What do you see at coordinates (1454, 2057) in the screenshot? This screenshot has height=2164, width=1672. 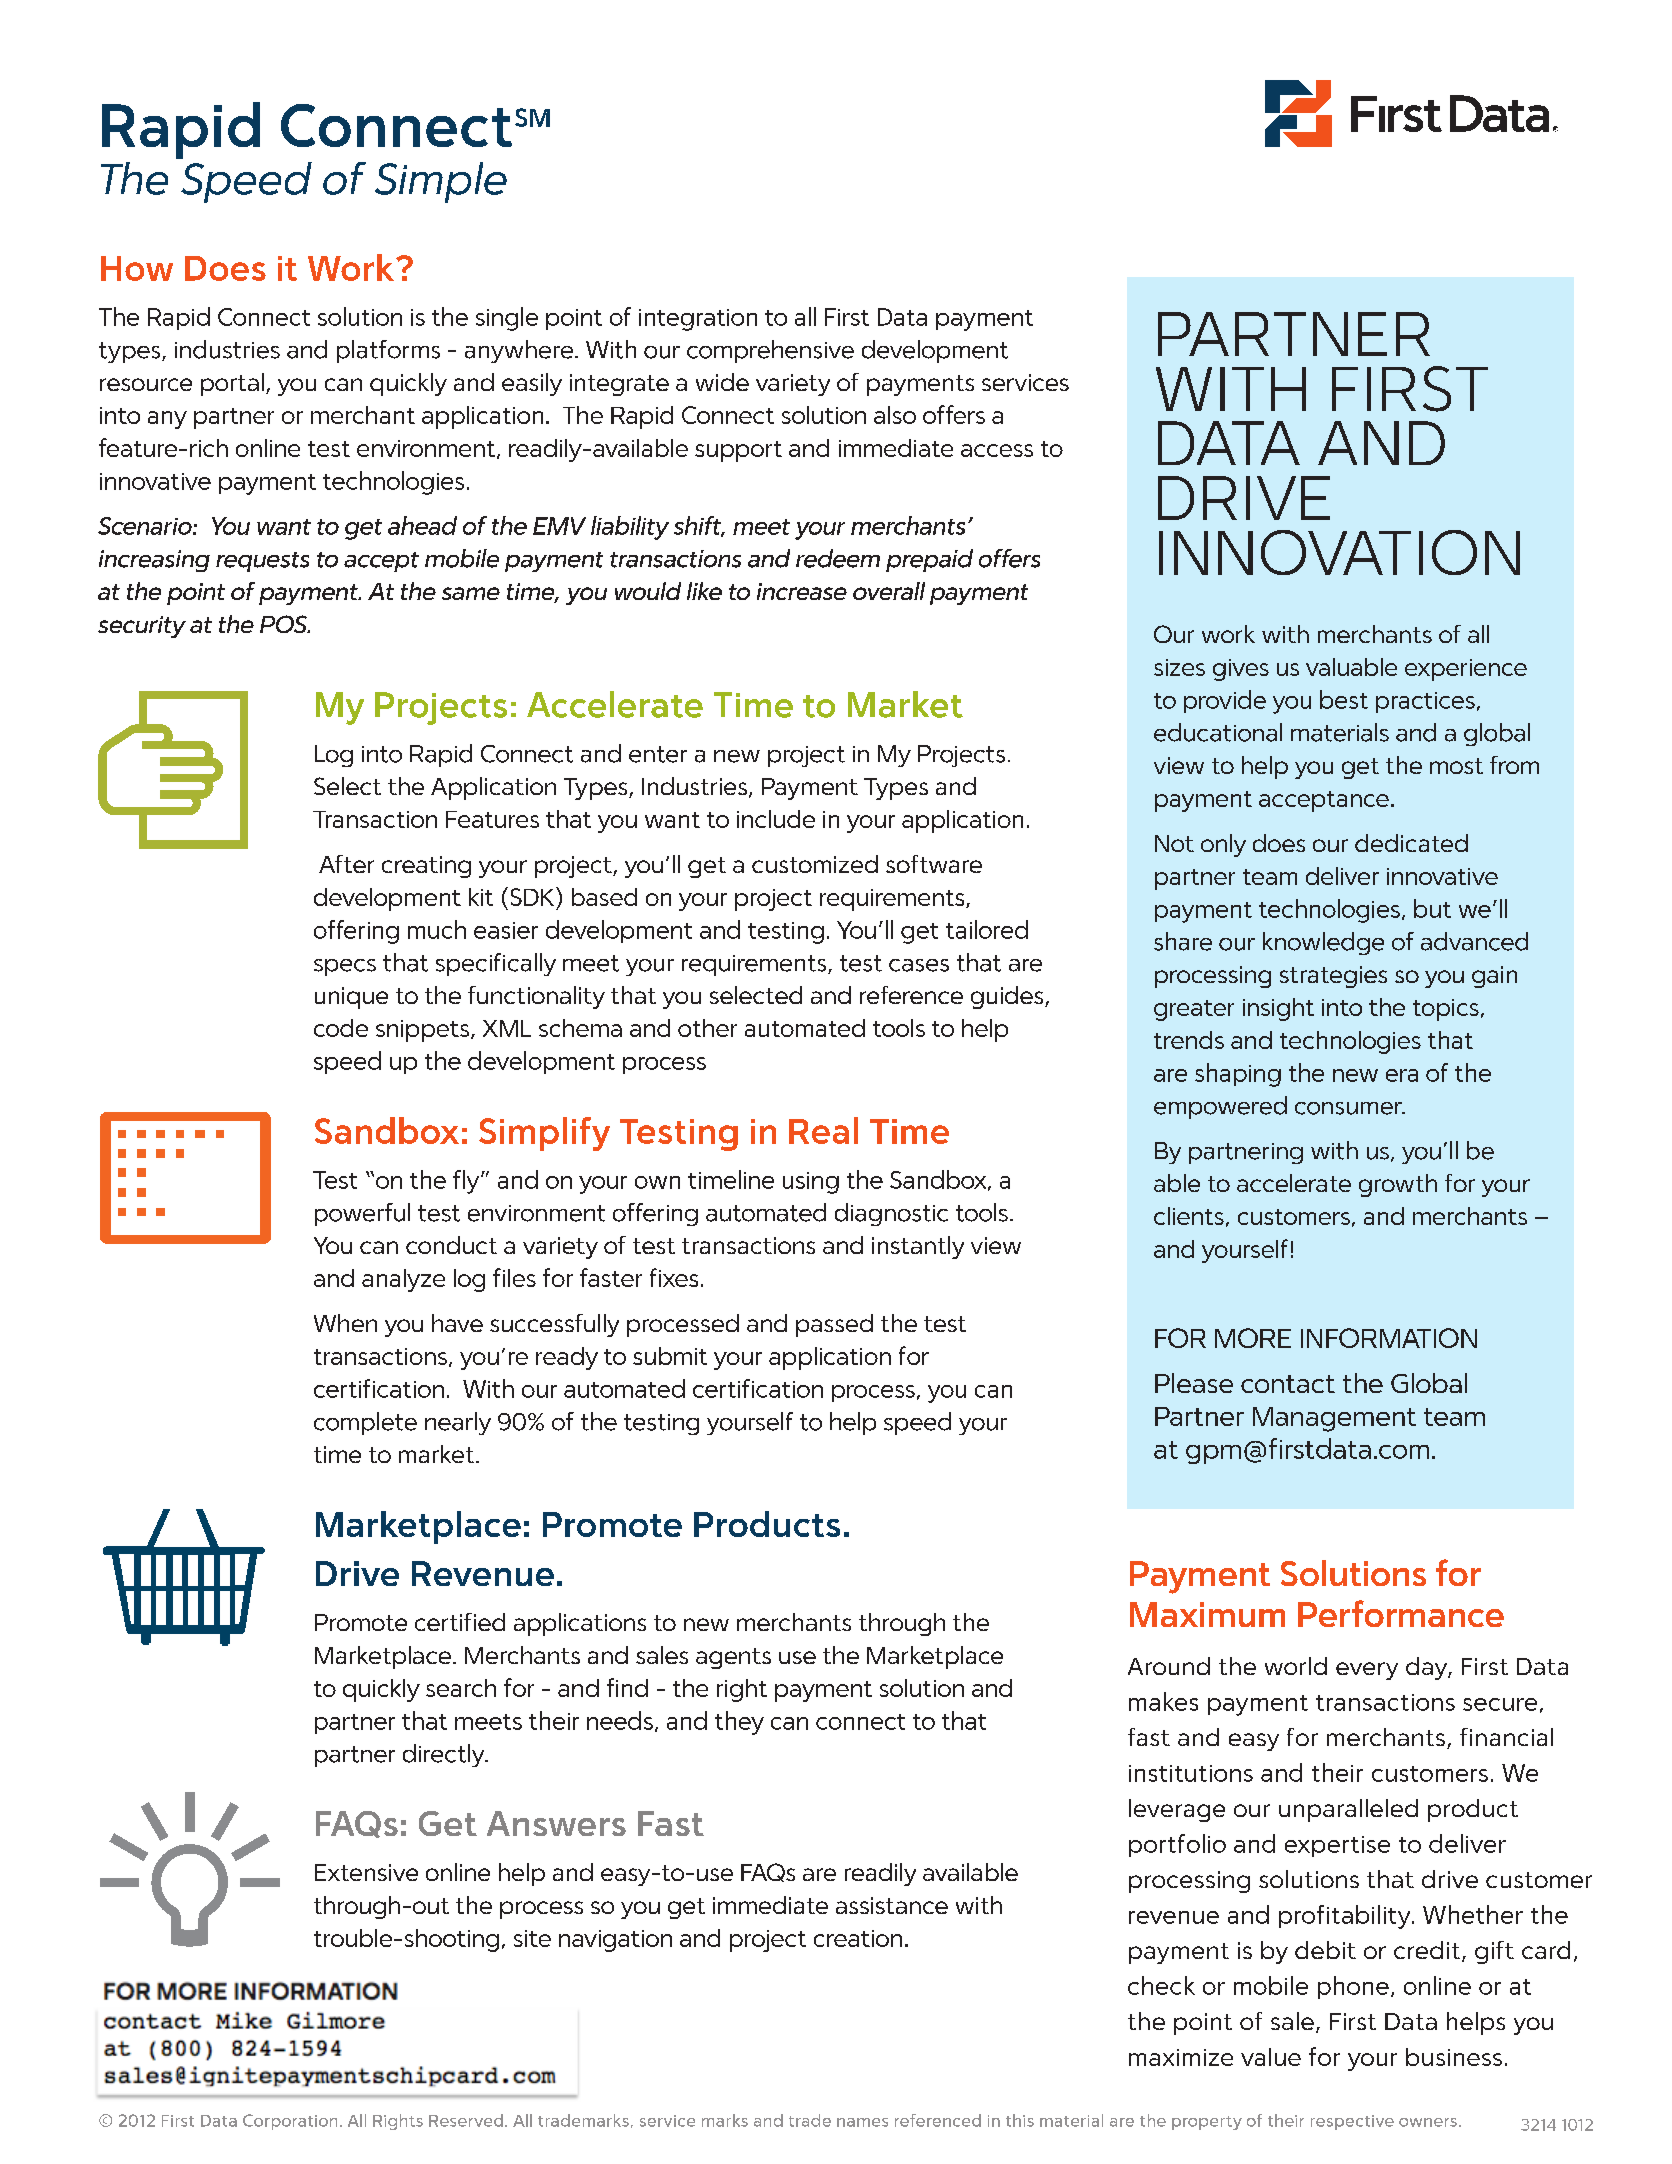 I see `business` at bounding box center [1454, 2057].
